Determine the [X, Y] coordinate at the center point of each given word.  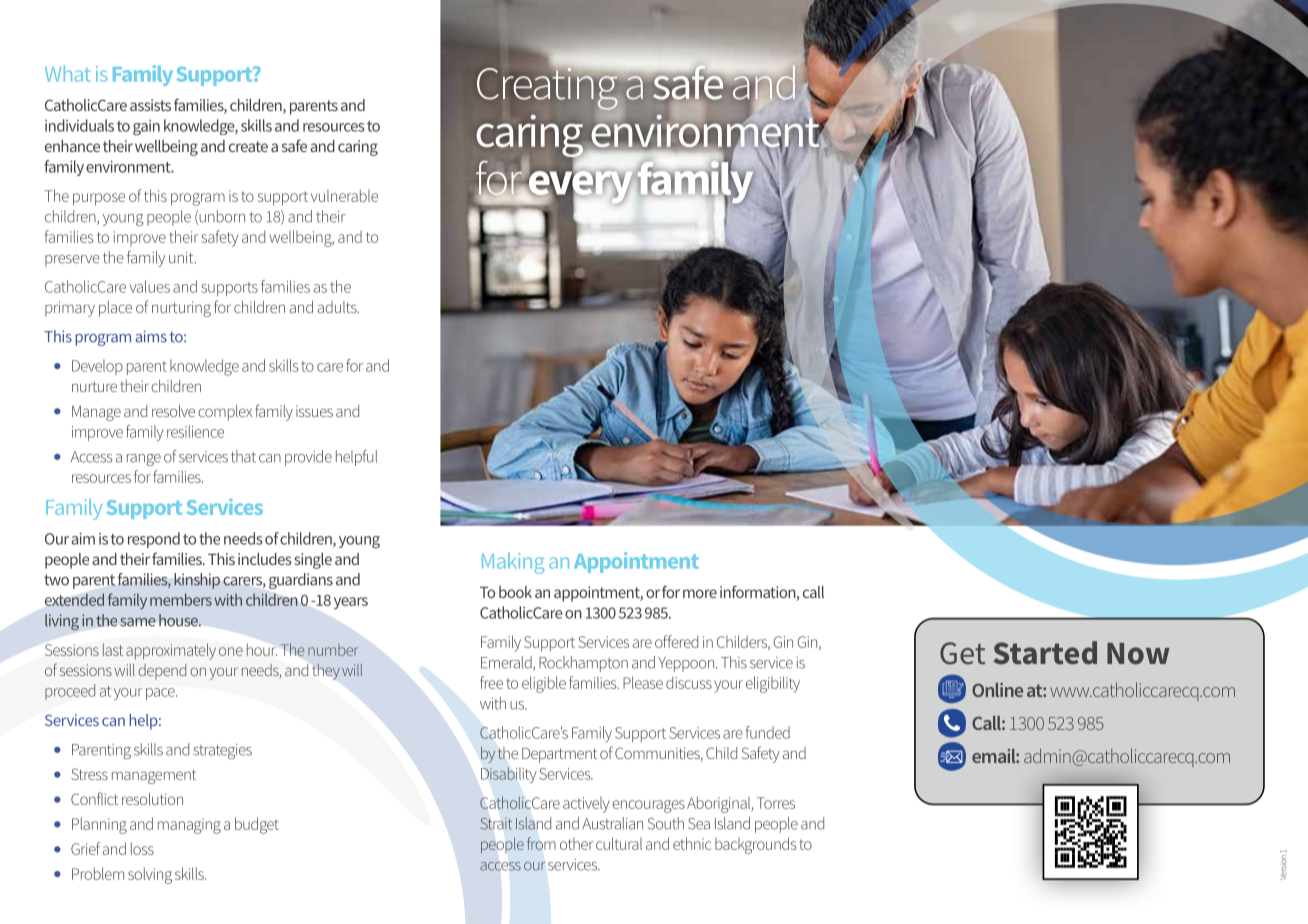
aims [151, 336]
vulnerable [344, 195]
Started [1045, 653]
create [248, 146]
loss [142, 848]
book [515, 592]
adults [338, 307]
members [181, 599]
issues [314, 411]
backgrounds [756, 845]
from [541, 843]
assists [150, 105]
